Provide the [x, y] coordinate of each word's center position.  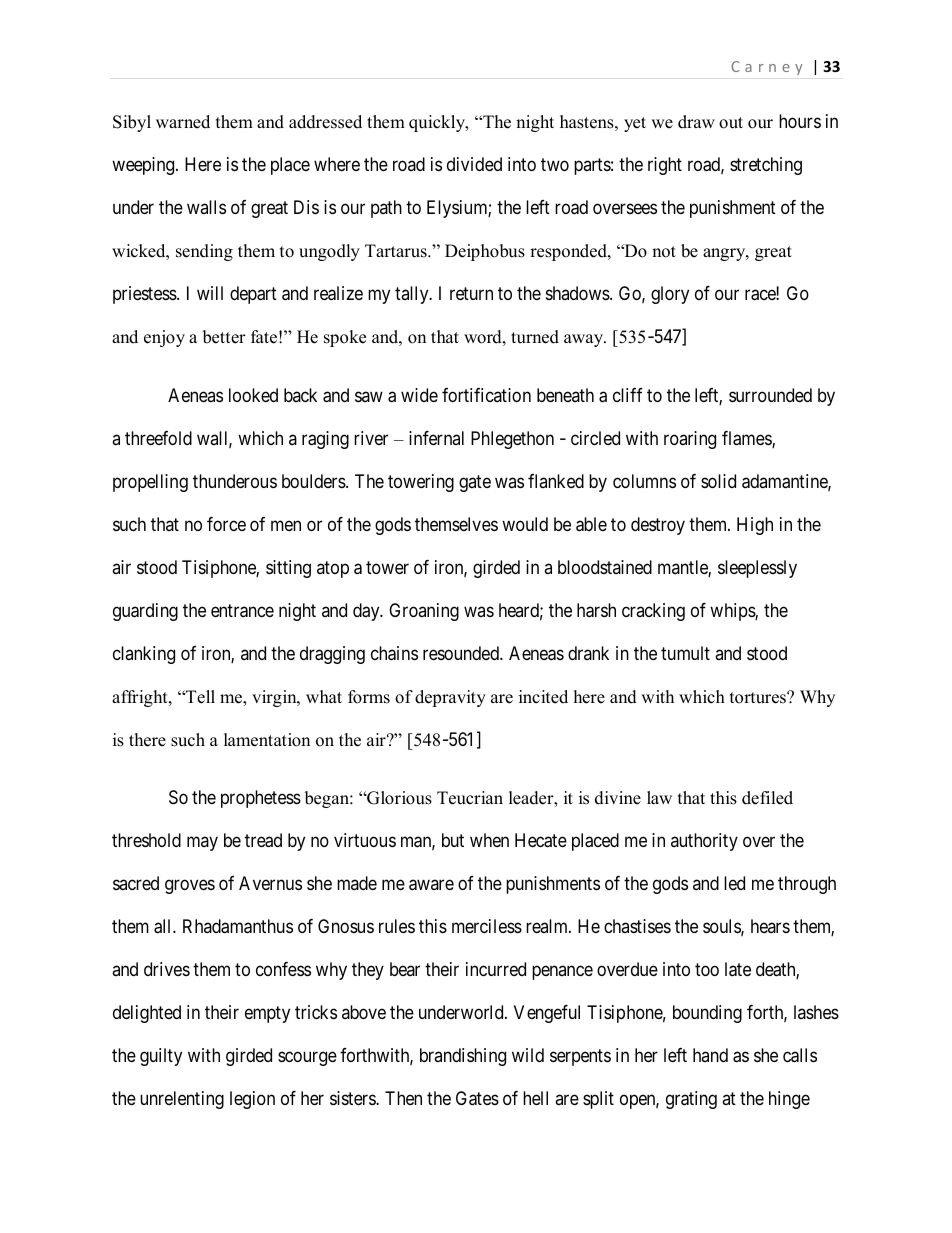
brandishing [463, 1057]
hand [710, 1055]
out [731, 123]
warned [183, 122]
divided [474, 164]
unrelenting [182, 1100]
